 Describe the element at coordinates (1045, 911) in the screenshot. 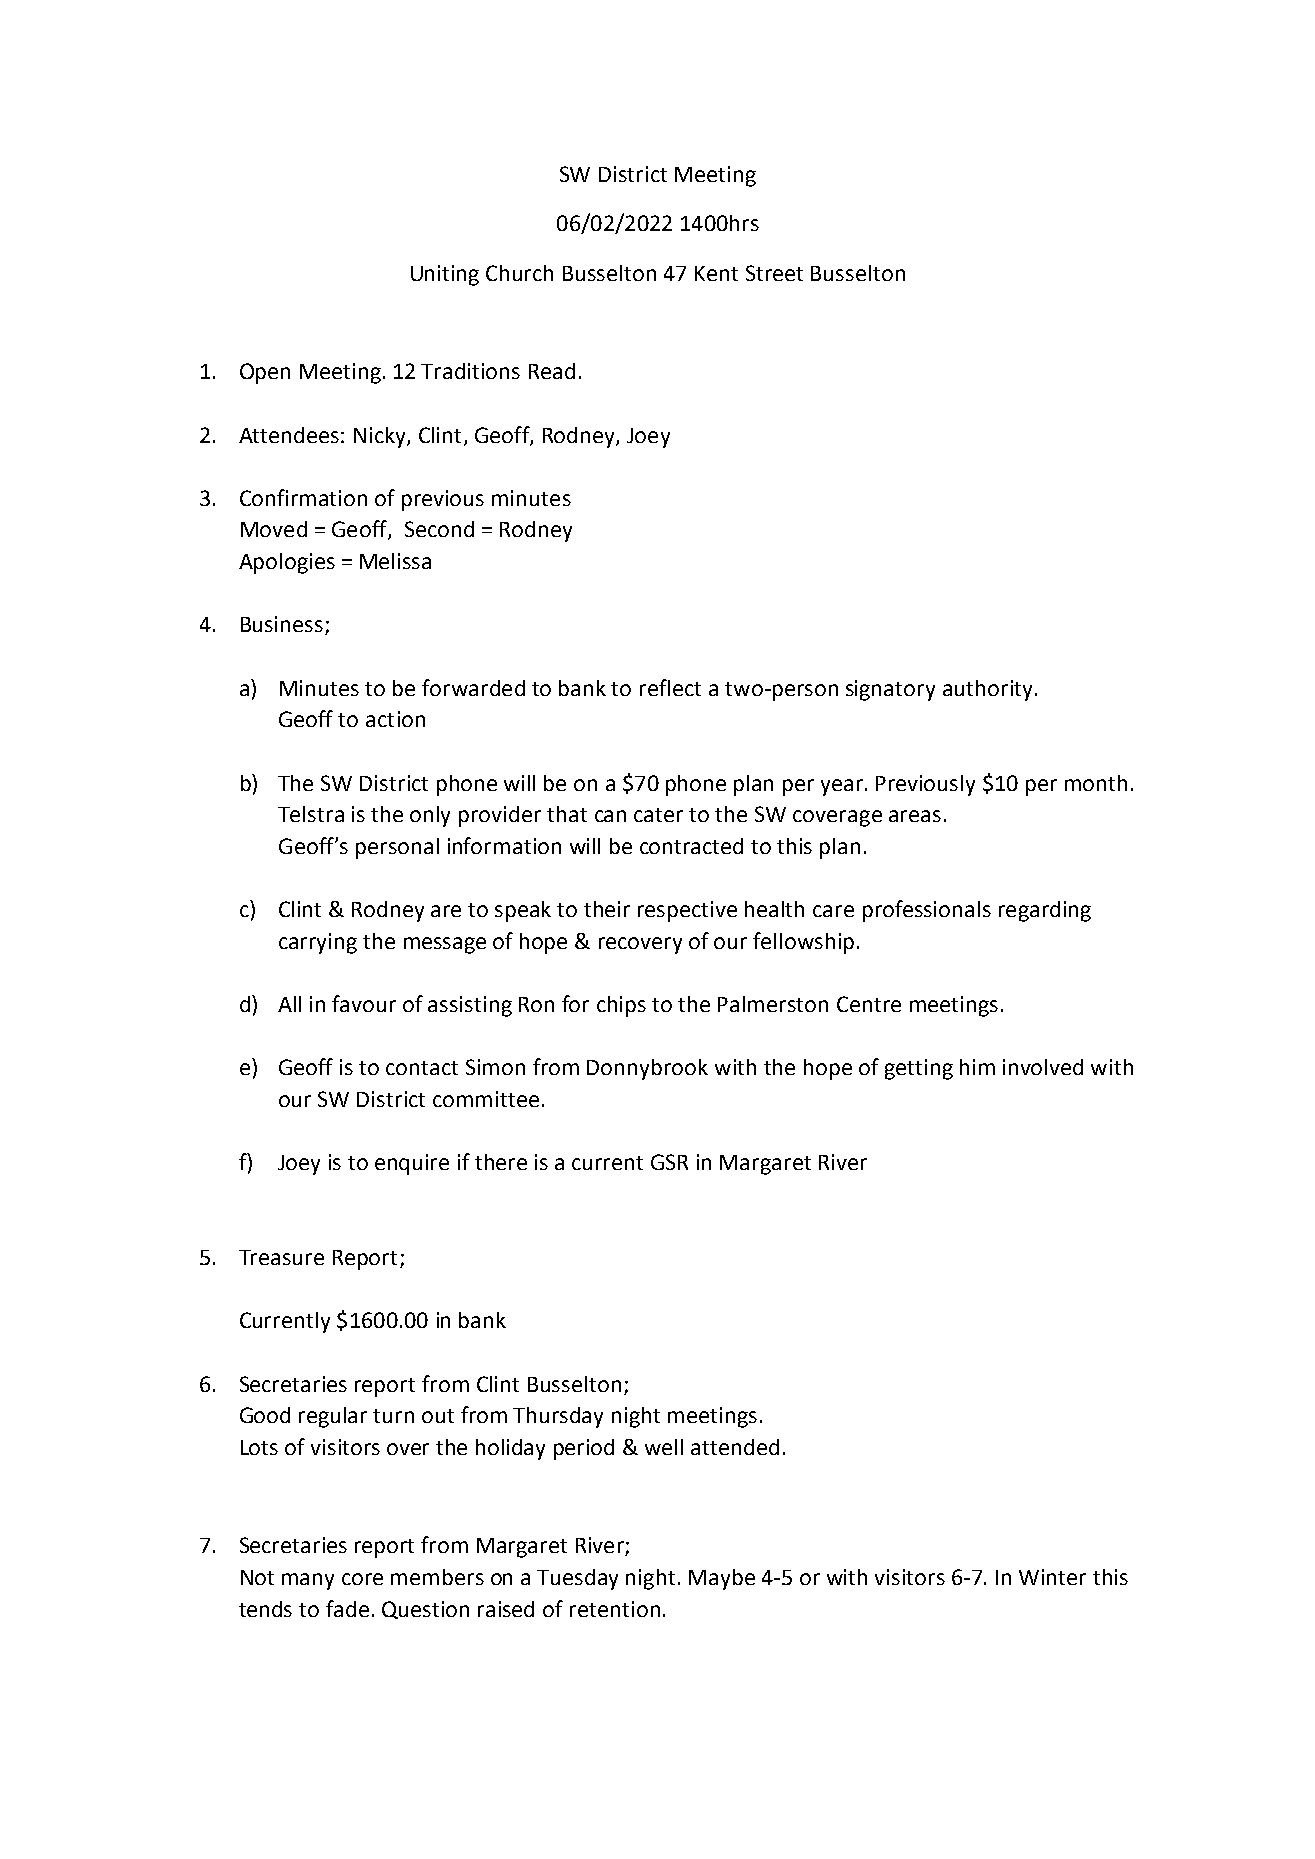

I see `regarding` at that location.
